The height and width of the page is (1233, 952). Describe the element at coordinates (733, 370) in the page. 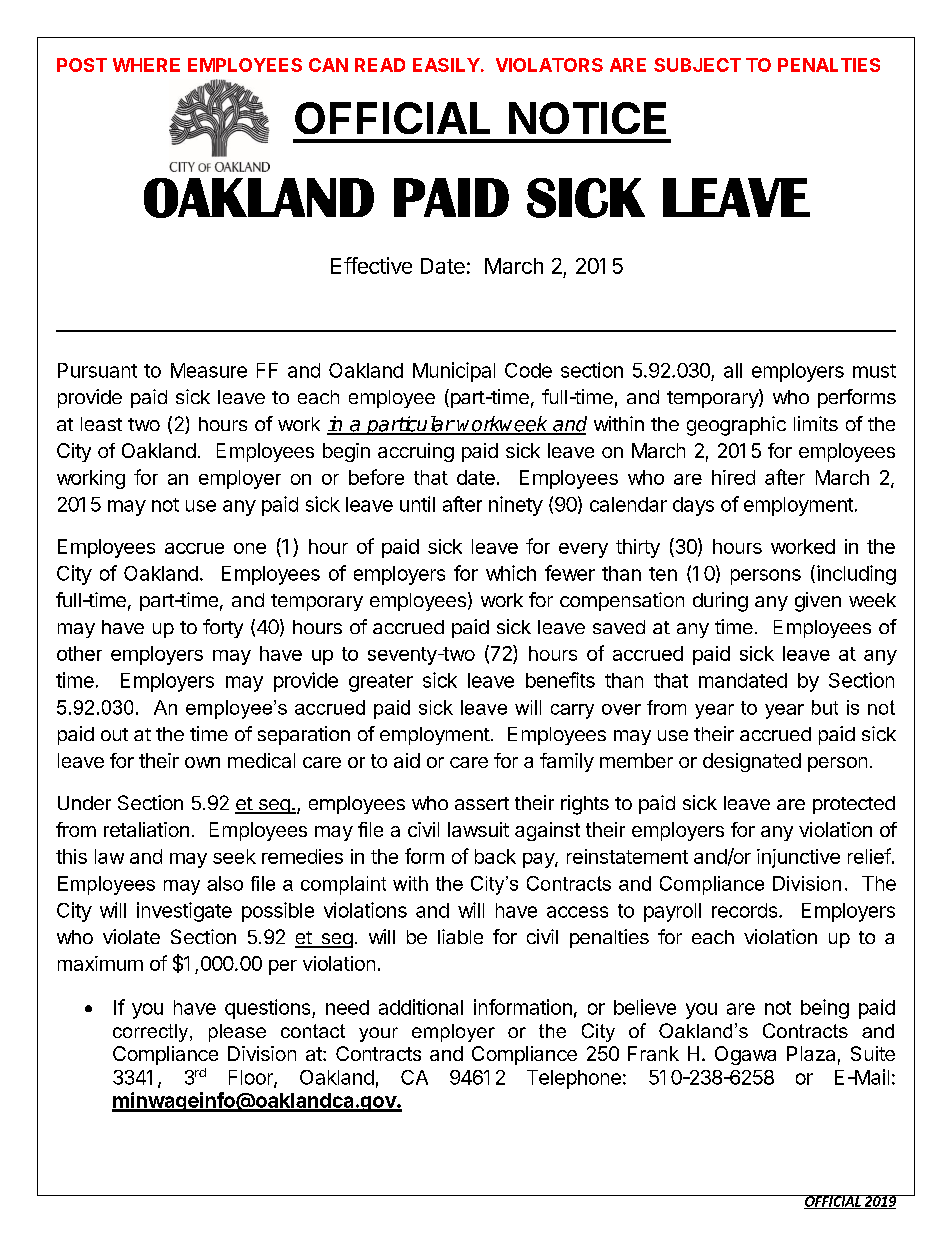

I see `all` at that location.
